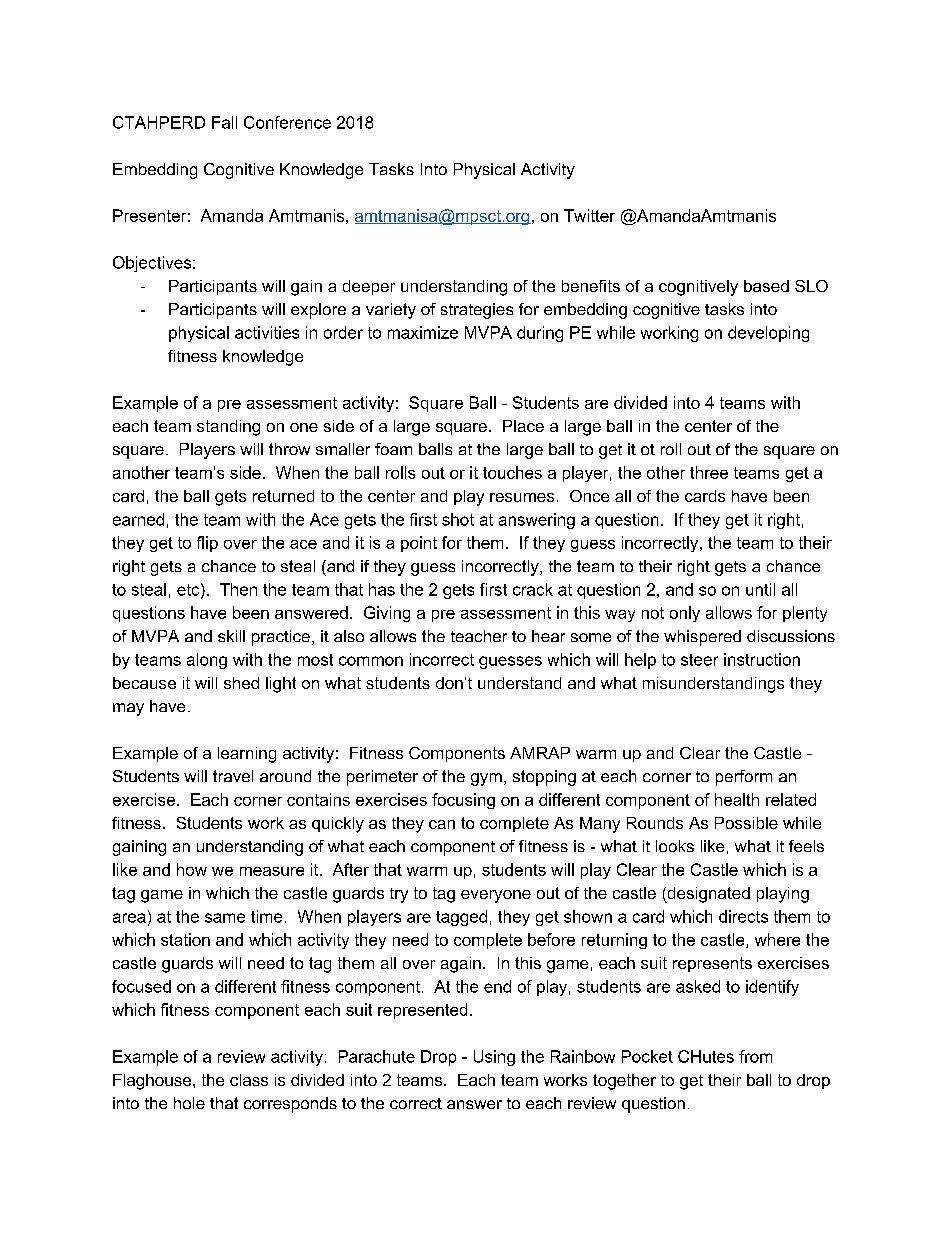  I want to click on whispered, so click(702, 638).
